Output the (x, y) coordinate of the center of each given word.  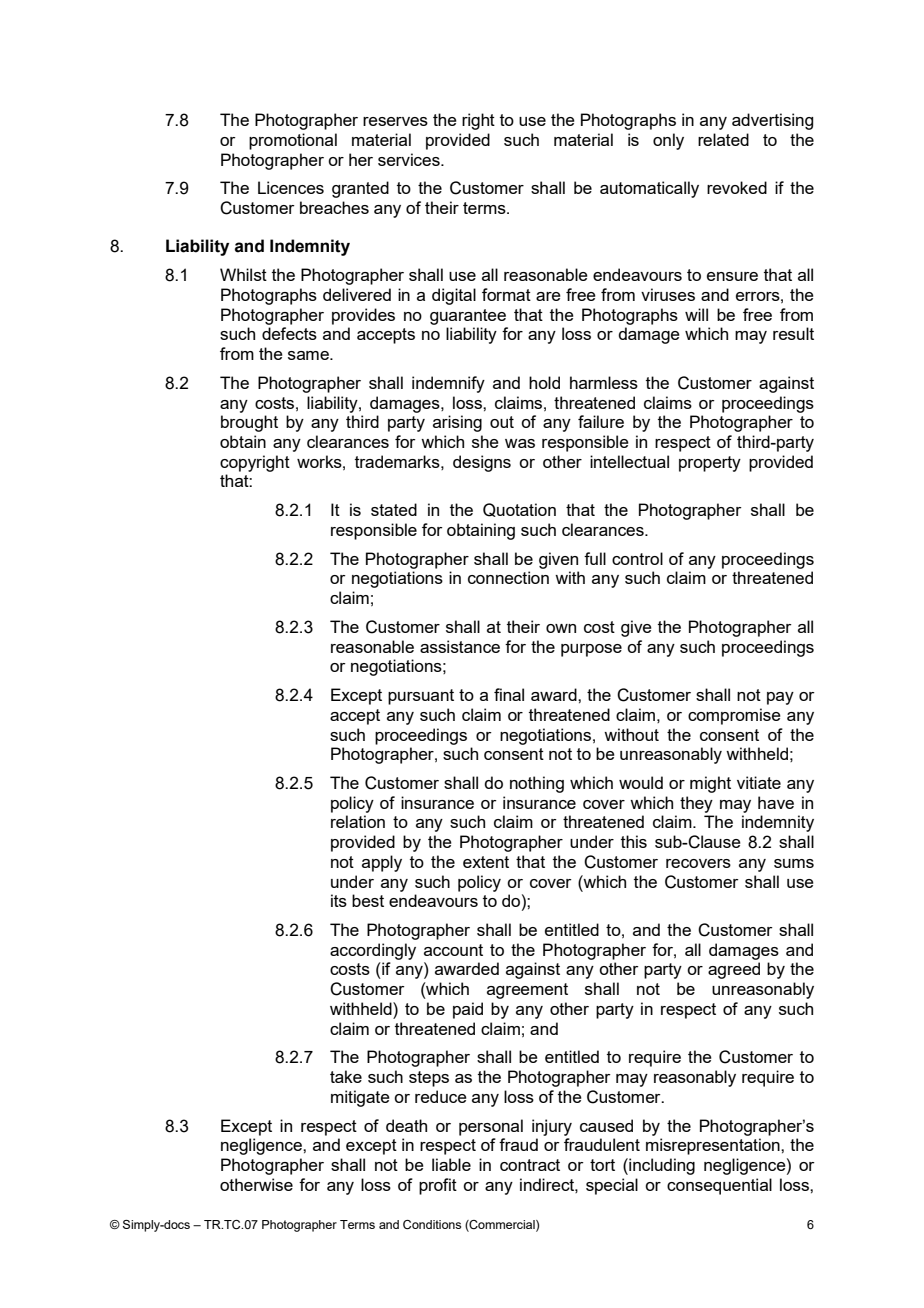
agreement (527, 991)
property (710, 464)
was (520, 443)
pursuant (421, 697)
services (410, 159)
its (339, 900)
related (723, 139)
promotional (293, 141)
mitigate (360, 1098)
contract (530, 1165)
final (509, 694)
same (309, 355)
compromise (734, 716)
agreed (734, 970)
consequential (719, 1186)
